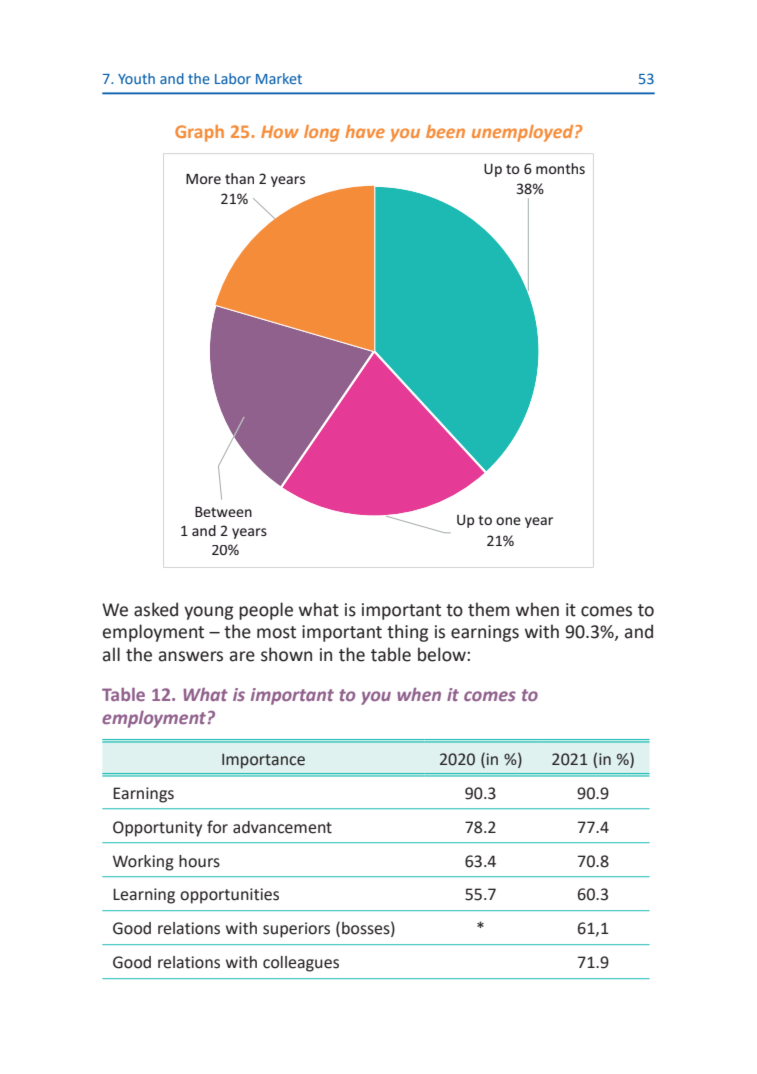 The width and height of the document is (757, 1074). What do you see at coordinates (296, 930) in the document?
I see `superiors` at bounding box center [296, 930].
